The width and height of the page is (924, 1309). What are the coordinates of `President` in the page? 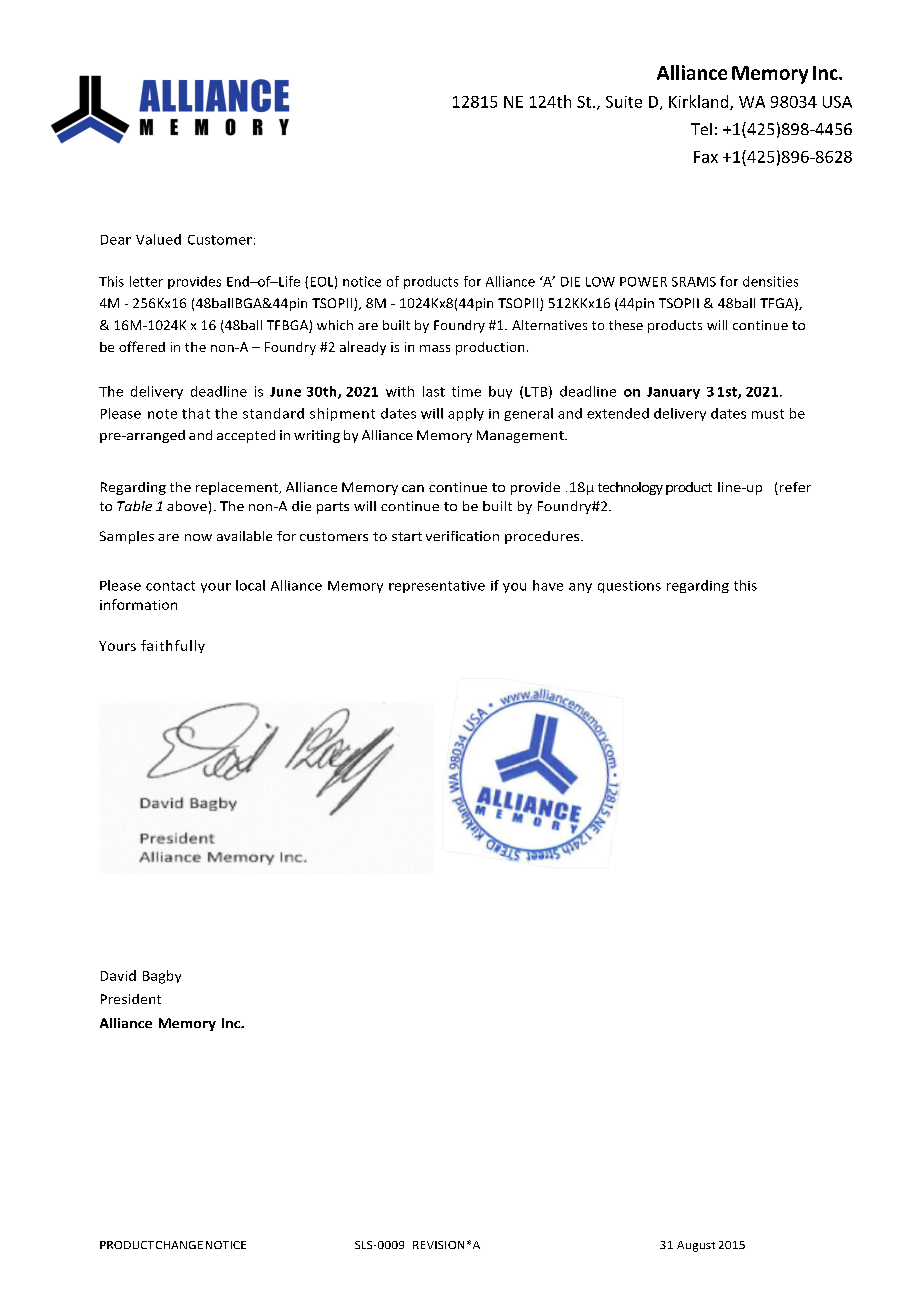 It's located at (131, 999).
